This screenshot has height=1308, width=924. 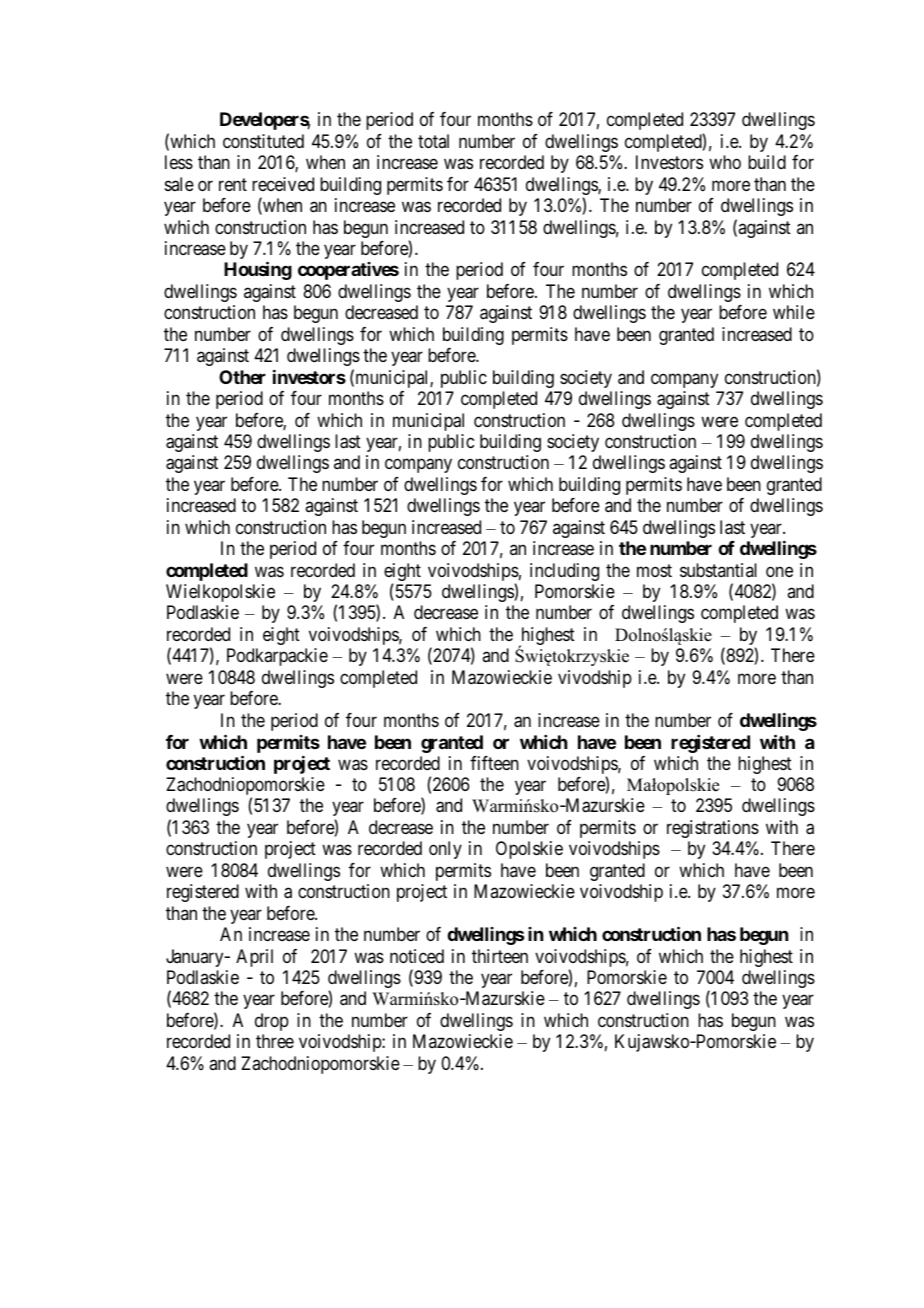 What do you see at coordinates (272, 1022) in the screenshot?
I see `drop` at bounding box center [272, 1022].
